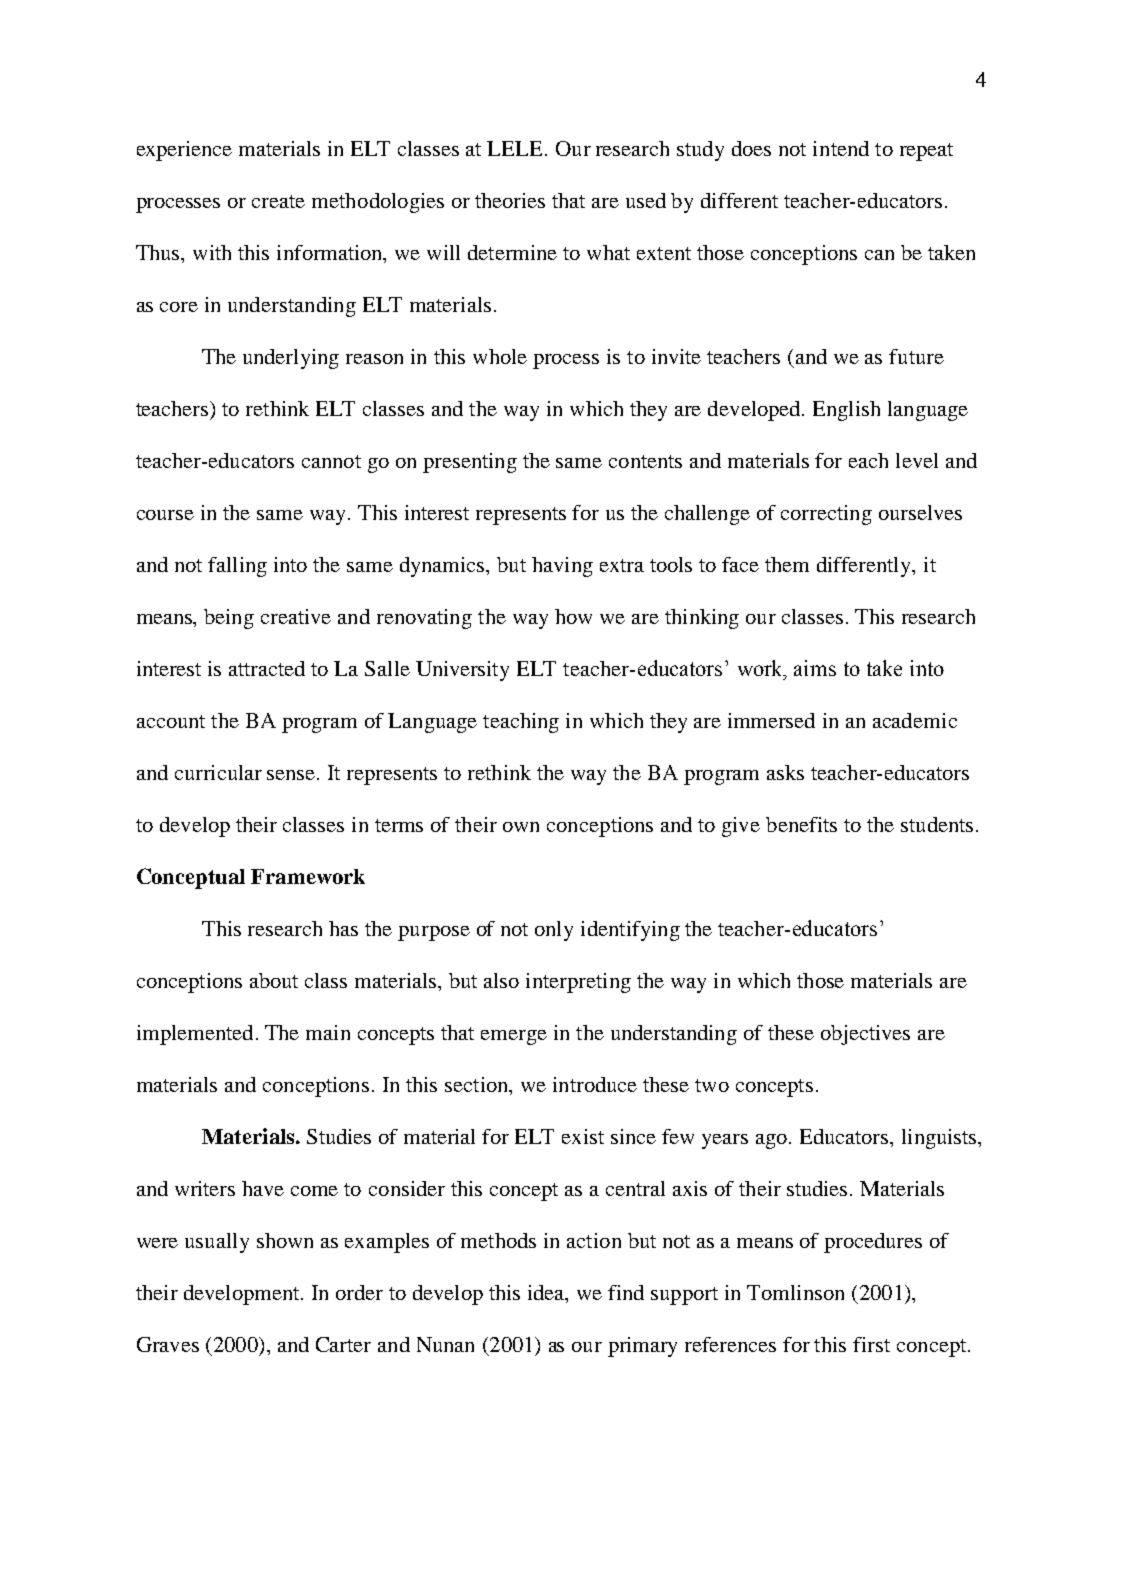  Describe the element at coordinates (826, 515) in the page. I see `correcting` at that location.
